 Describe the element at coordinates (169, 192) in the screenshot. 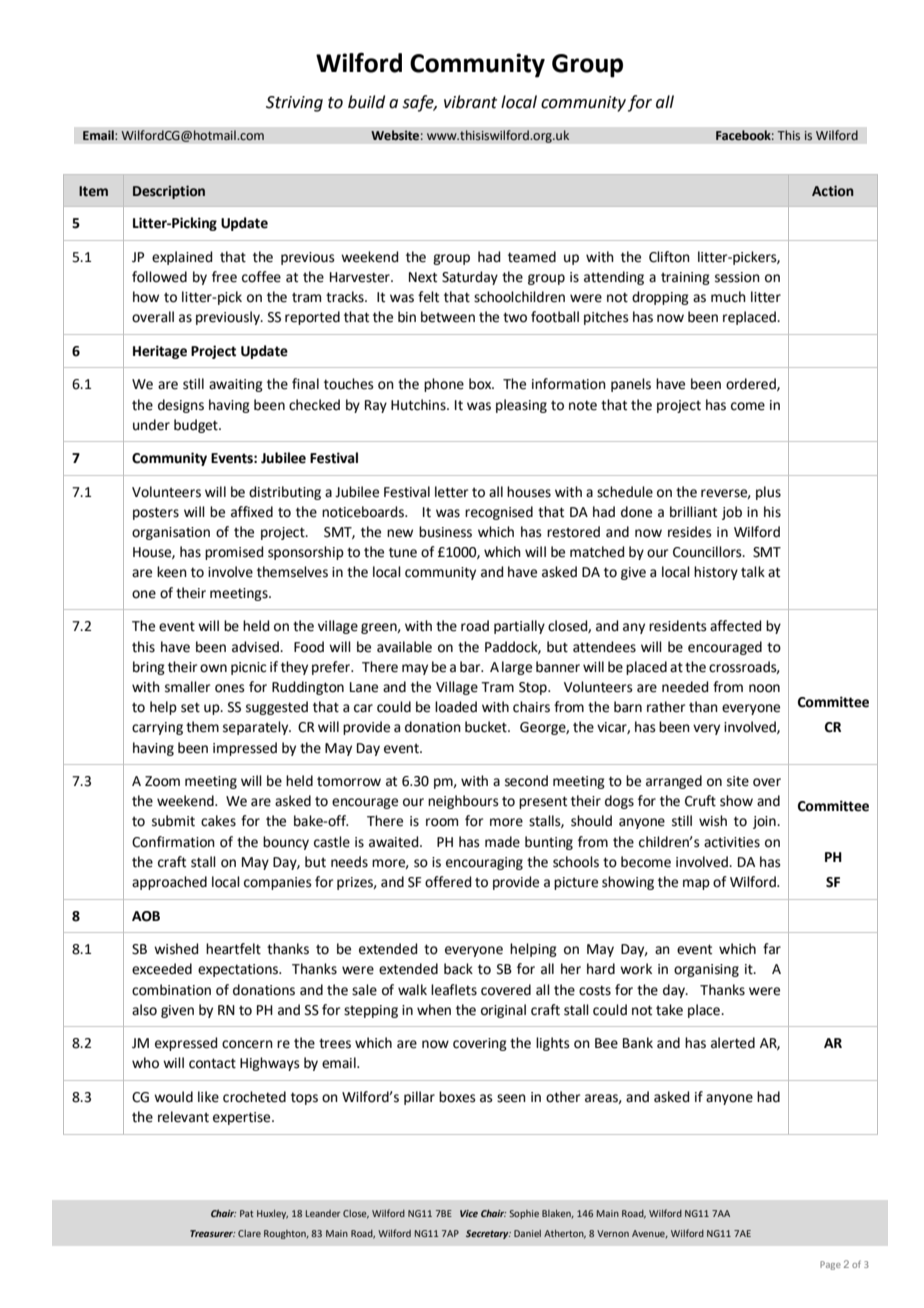

I see `Description` at that location.
